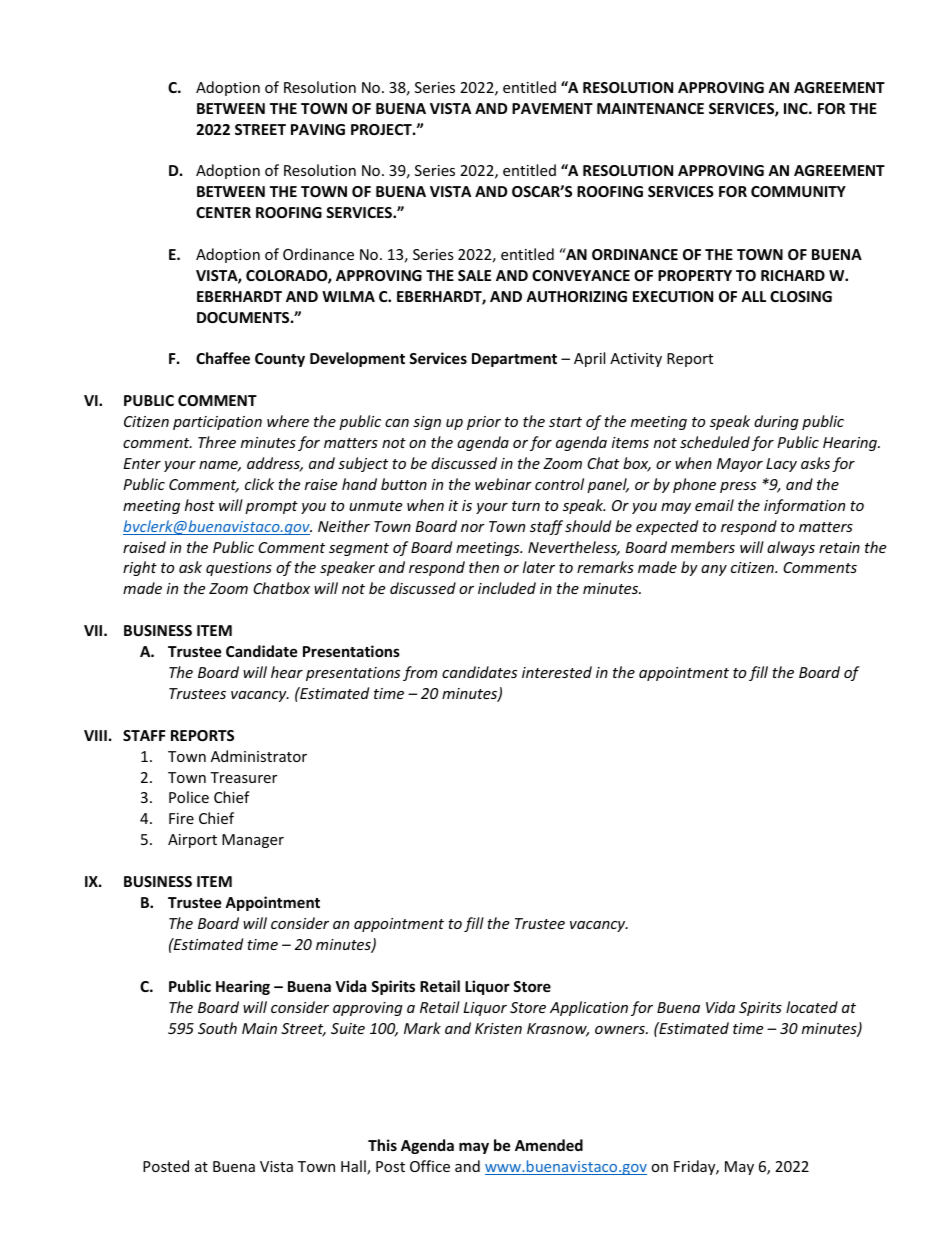 The image size is (952, 1233). What do you see at coordinates (557, 672) in the screenshot?
I see `interested` at bounding box center [557, 672].
